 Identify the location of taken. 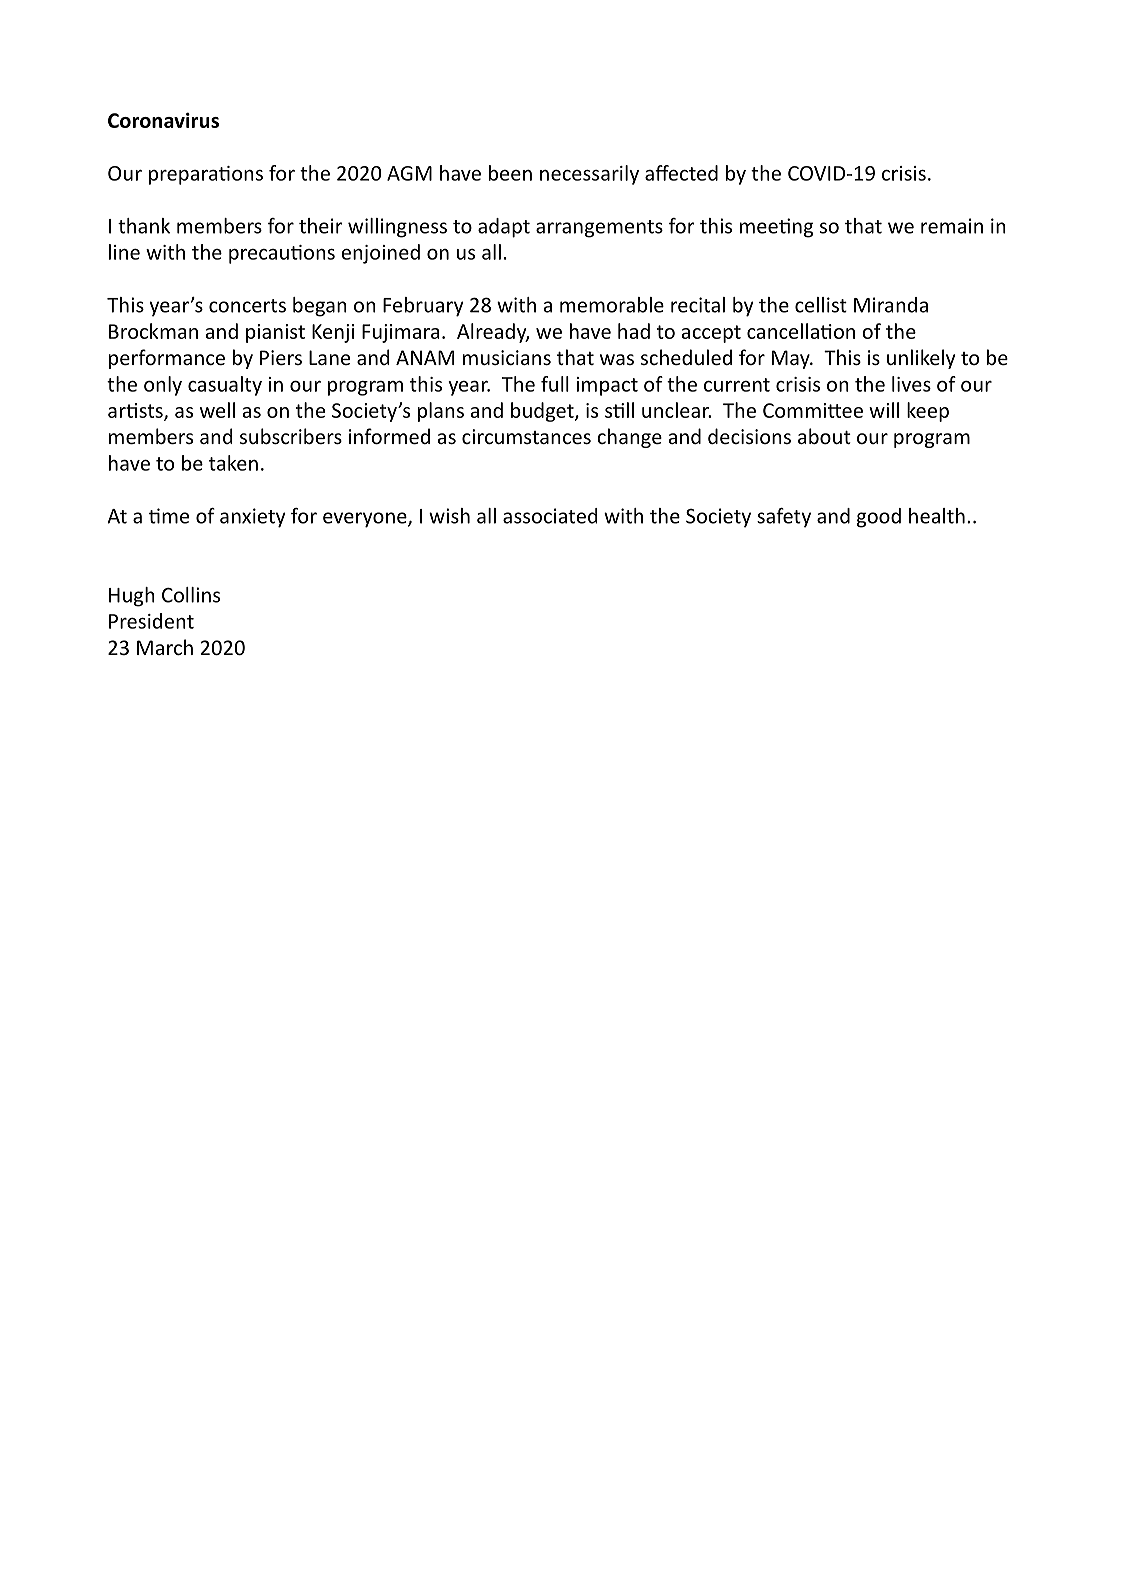
(233, 463).
